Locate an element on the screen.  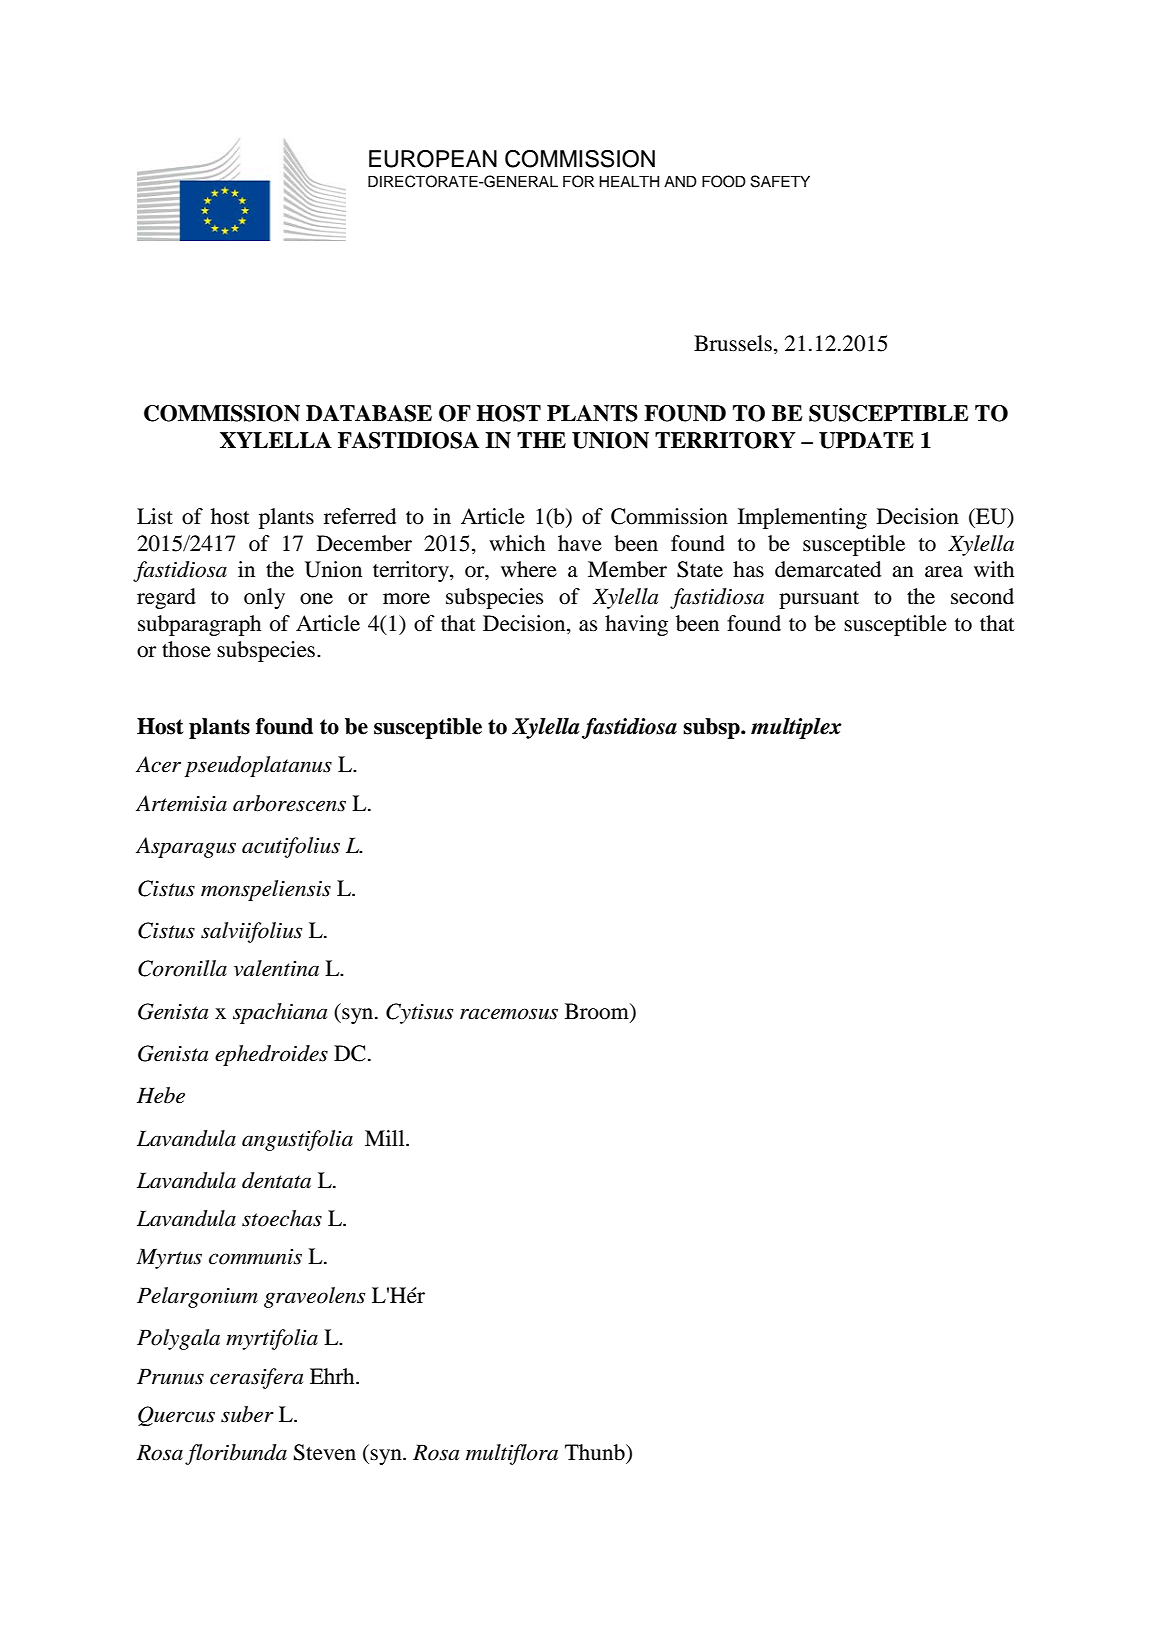
Thunb is located at coordinates (596, 1452).
